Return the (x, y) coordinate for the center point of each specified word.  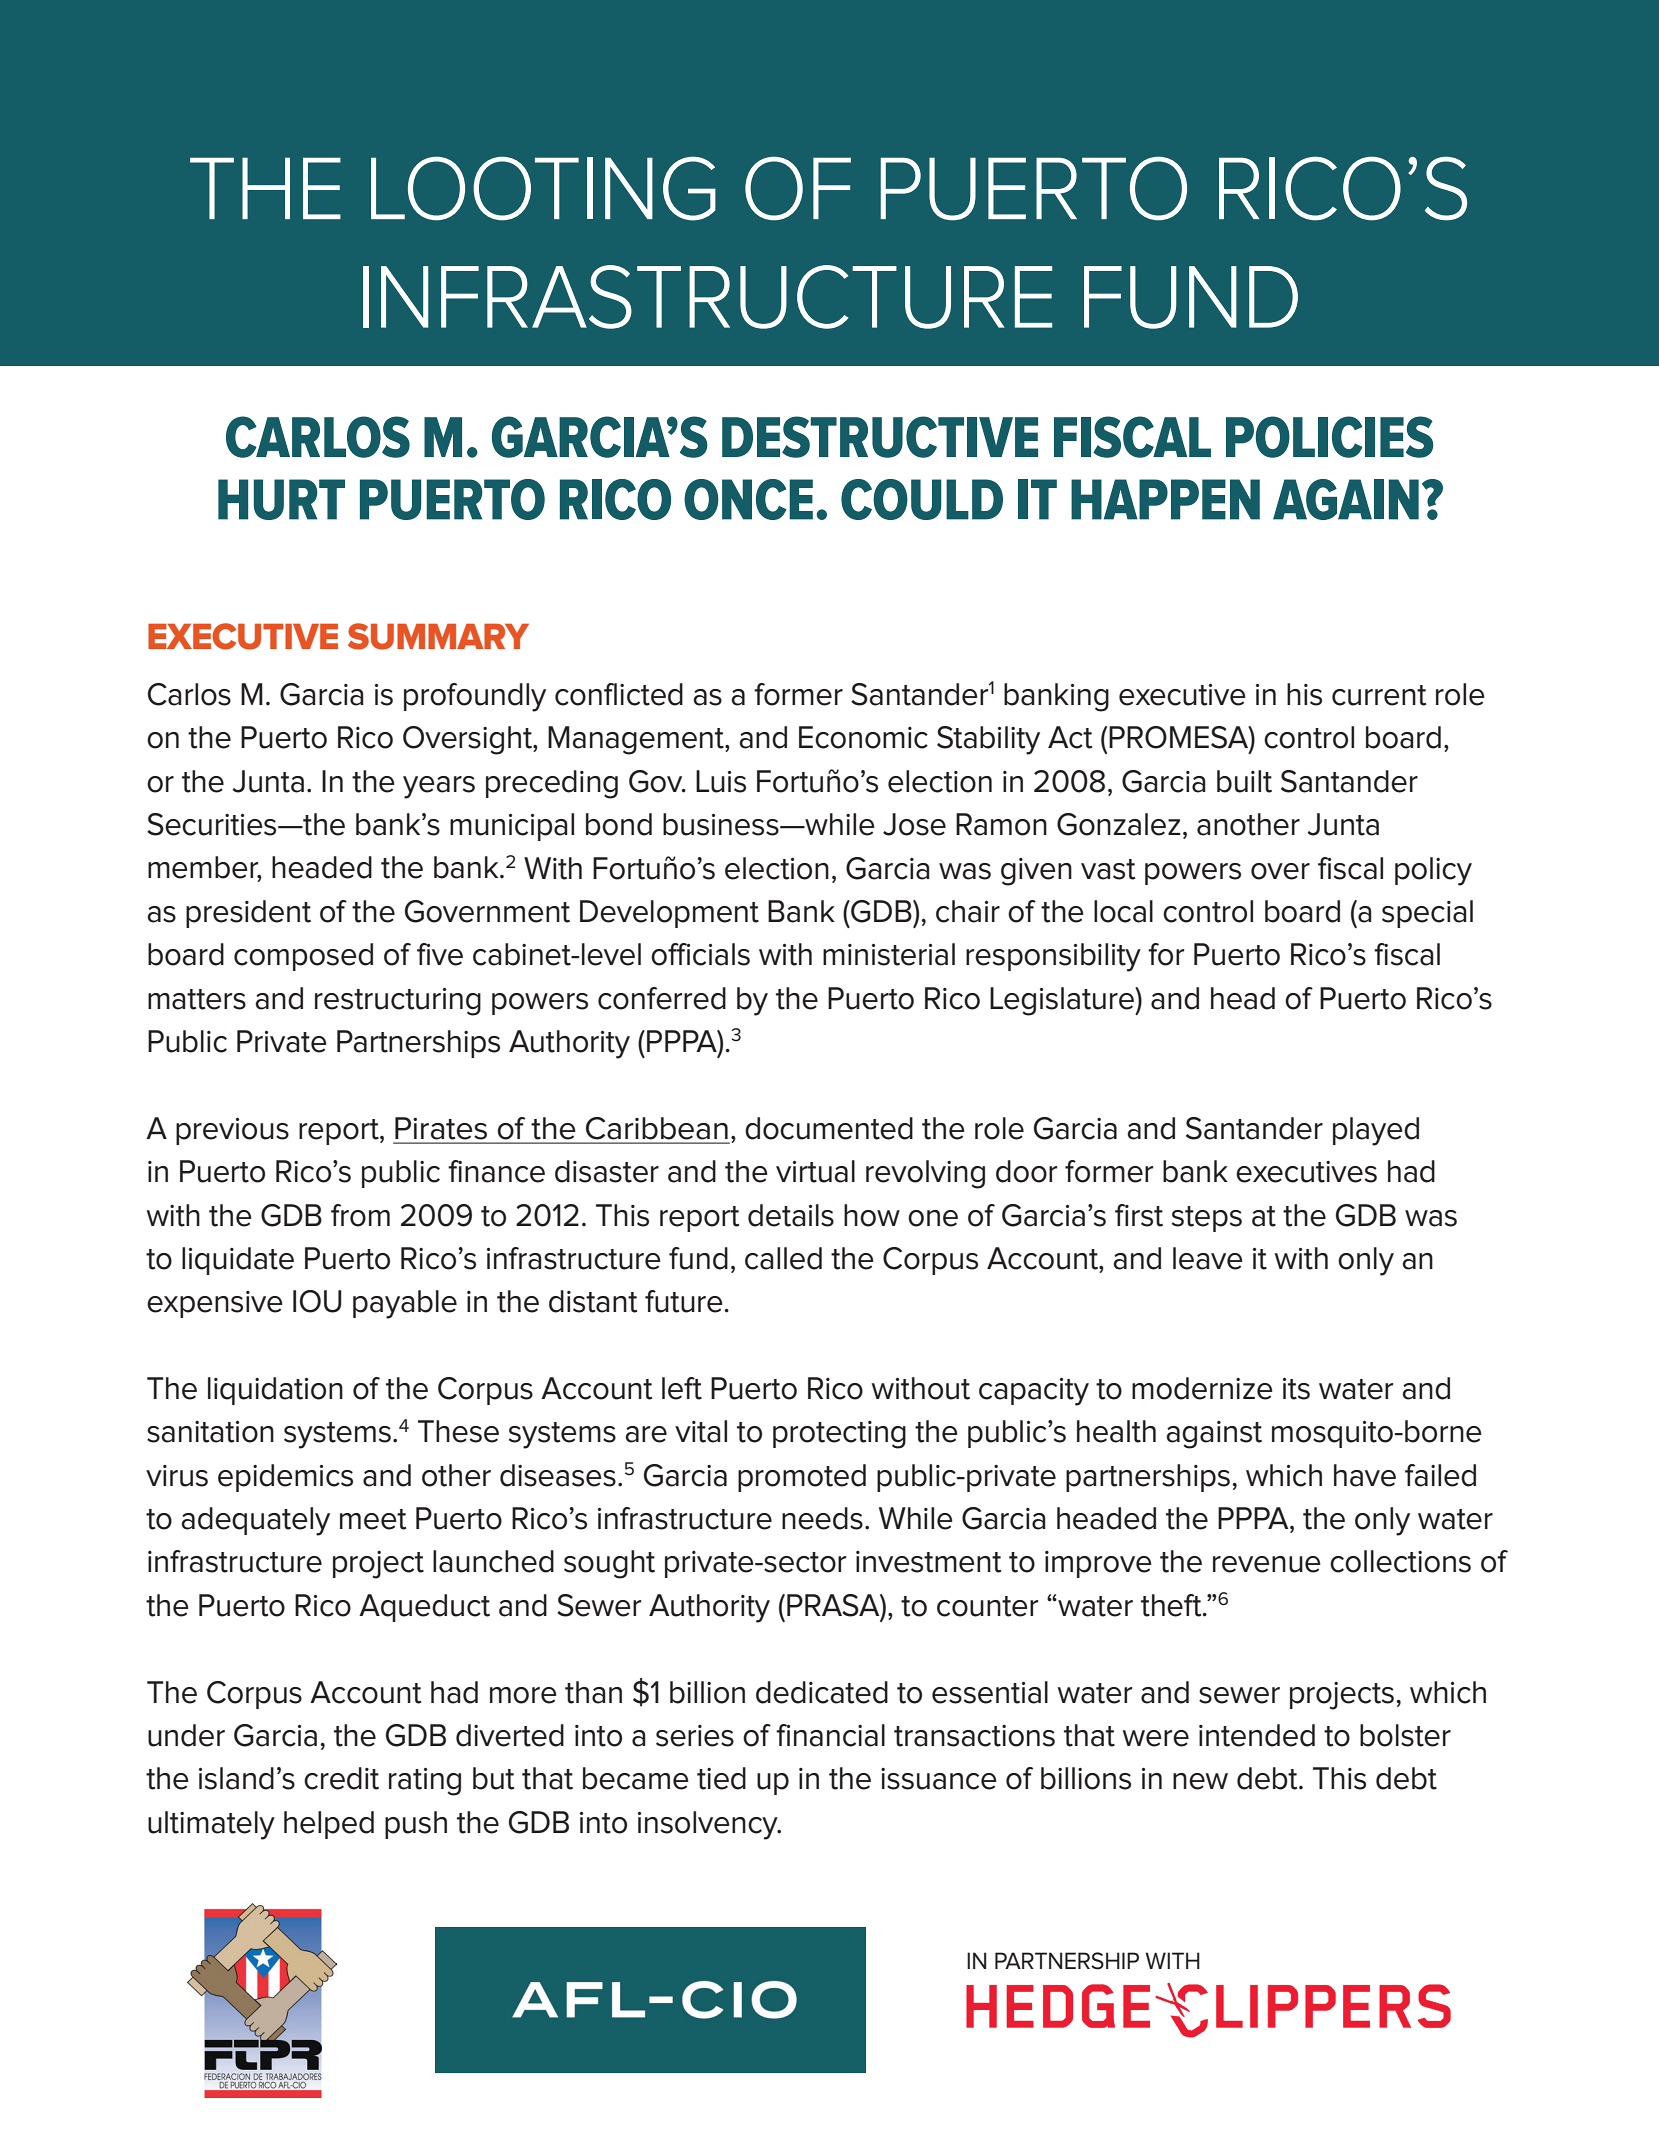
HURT (281, 499)
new (1200, 1781)
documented (829, 1128)
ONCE (748, 499)
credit (341, 1778)
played (1376, 1131)
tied (721, 1778)
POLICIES (1329, 437)
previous (232, 1131)
